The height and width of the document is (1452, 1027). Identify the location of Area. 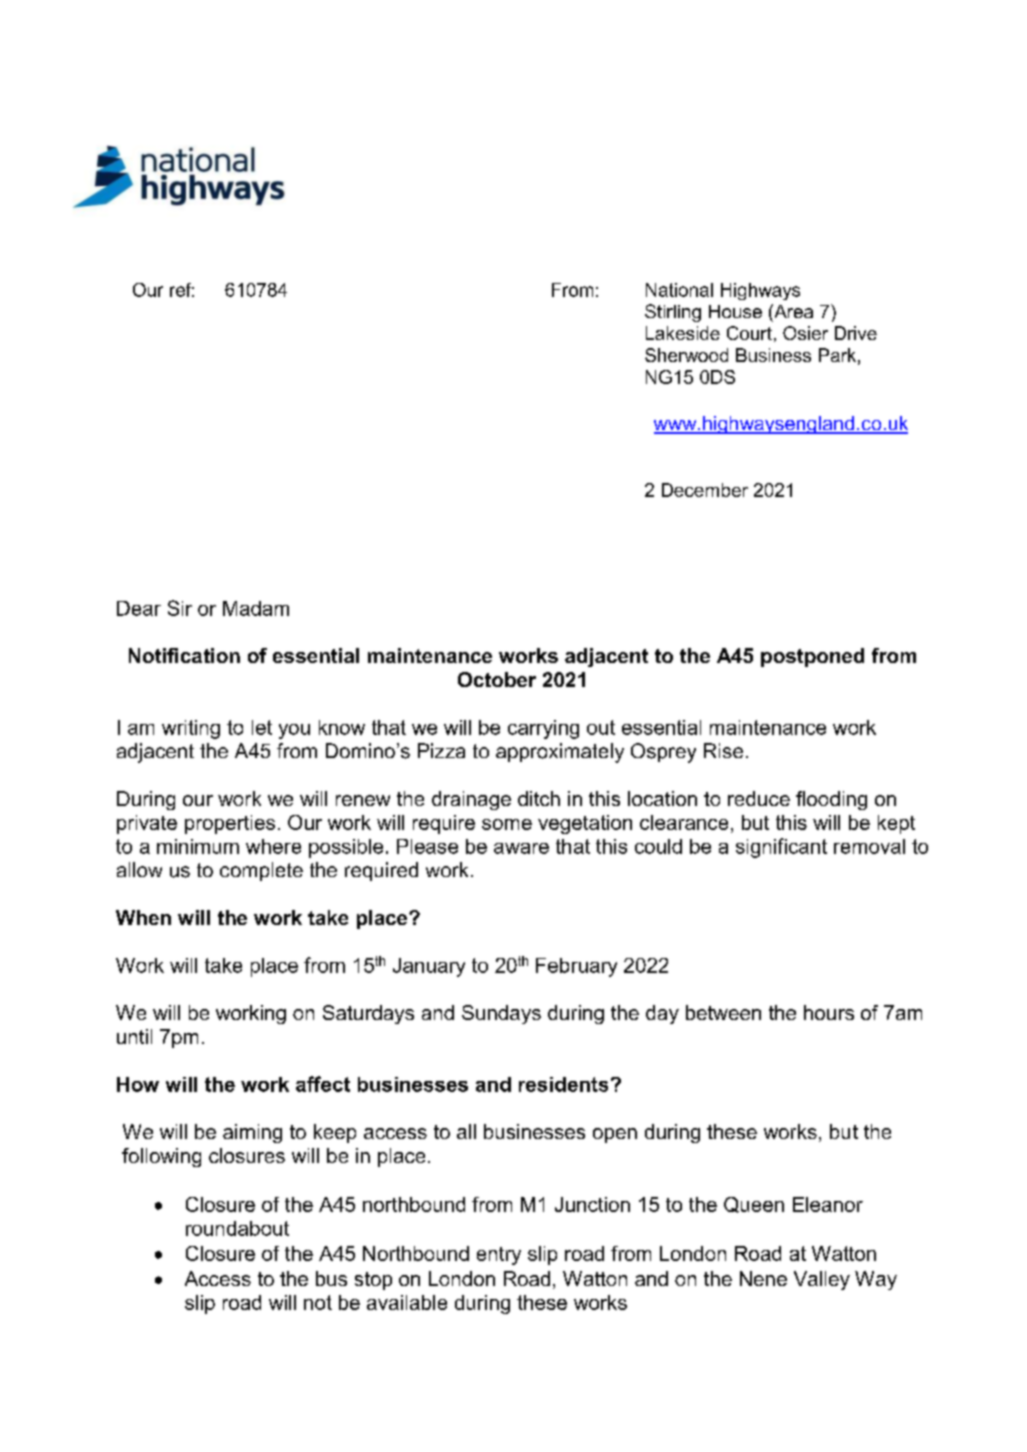
(792, 311).
